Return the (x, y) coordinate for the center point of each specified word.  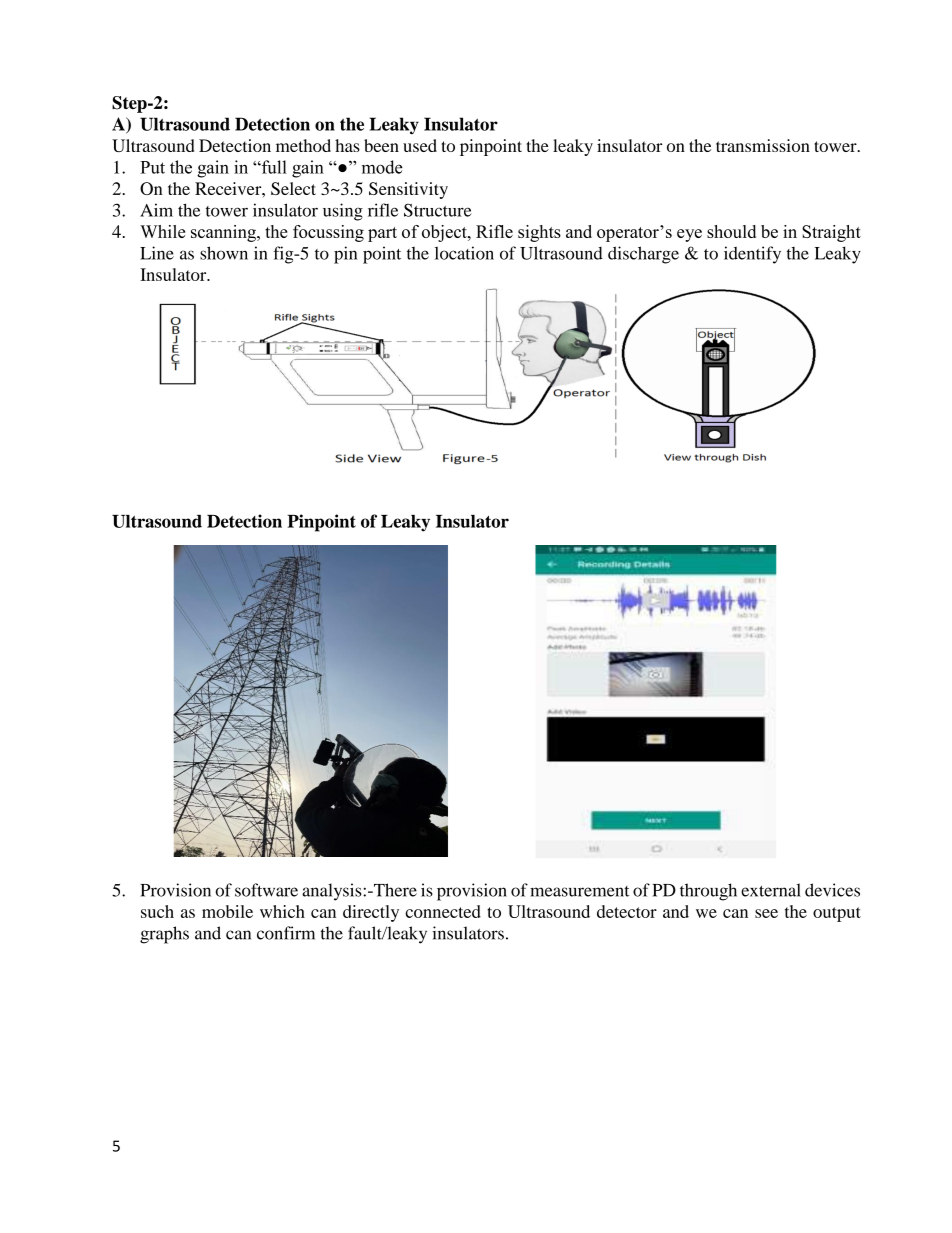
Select (293, 188)
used (420, 145)
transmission (763, 145)
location (464, 253)
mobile (227, 911)
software (266, 890)
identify (752, 255)
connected (443, 911)
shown (224, 253)
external (771, 890)
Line (157, 253)
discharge (643, 255)
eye (689, 235)
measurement (579, 891)
